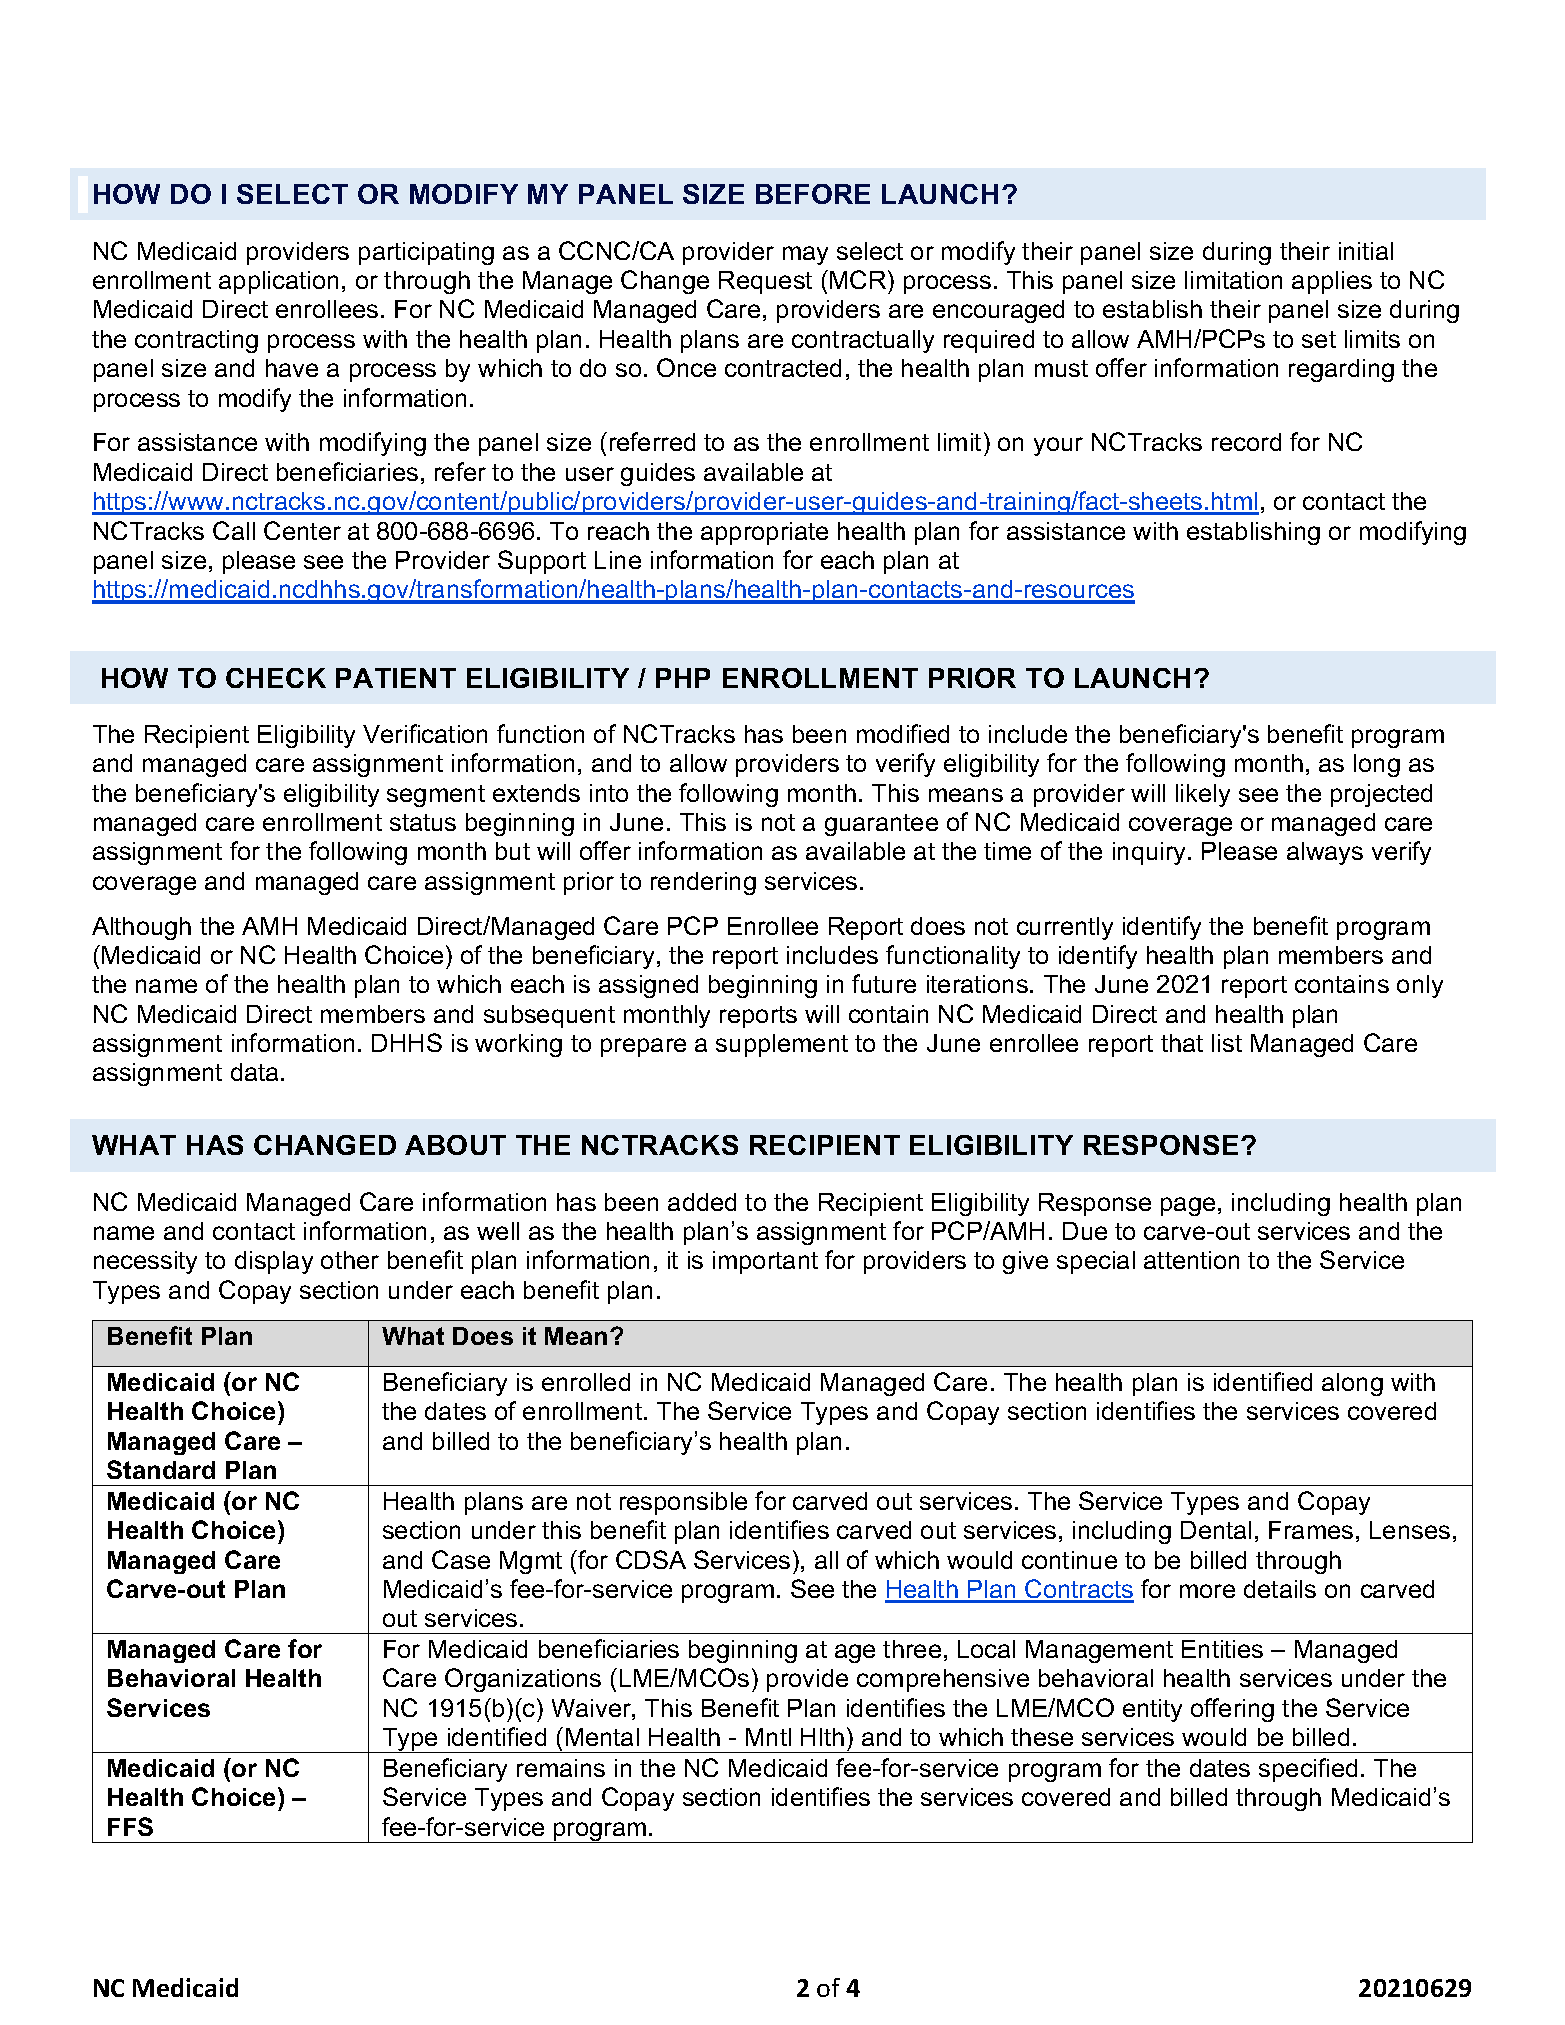 Image resolution: width=1565 pixels, height=2025 pixels. What do you see at coordinates (274, 1262) in the page?
I see `display` at bounding box center [274, 1262].
